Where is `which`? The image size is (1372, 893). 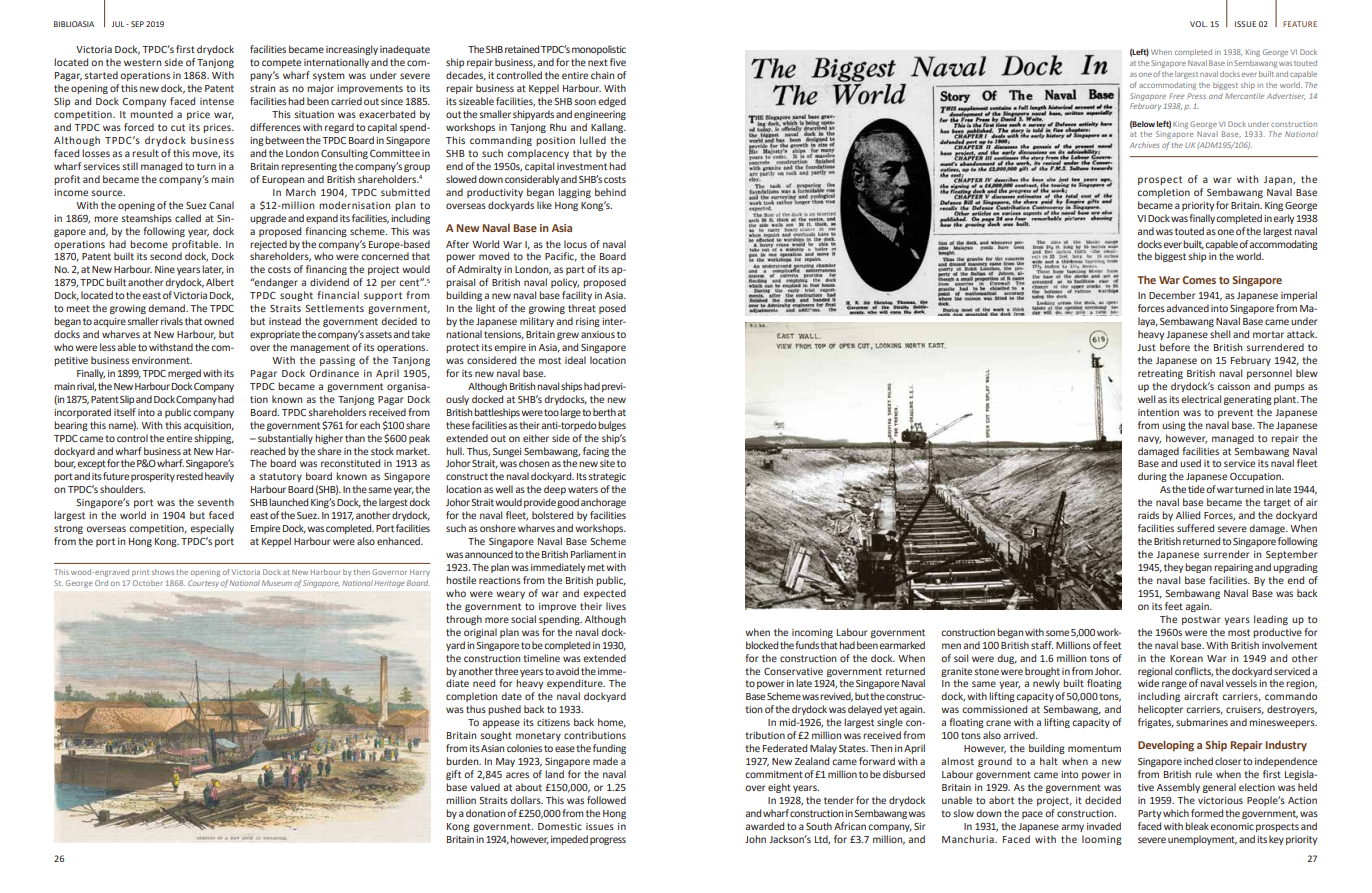 which is located at coordinates (1176, 813).
